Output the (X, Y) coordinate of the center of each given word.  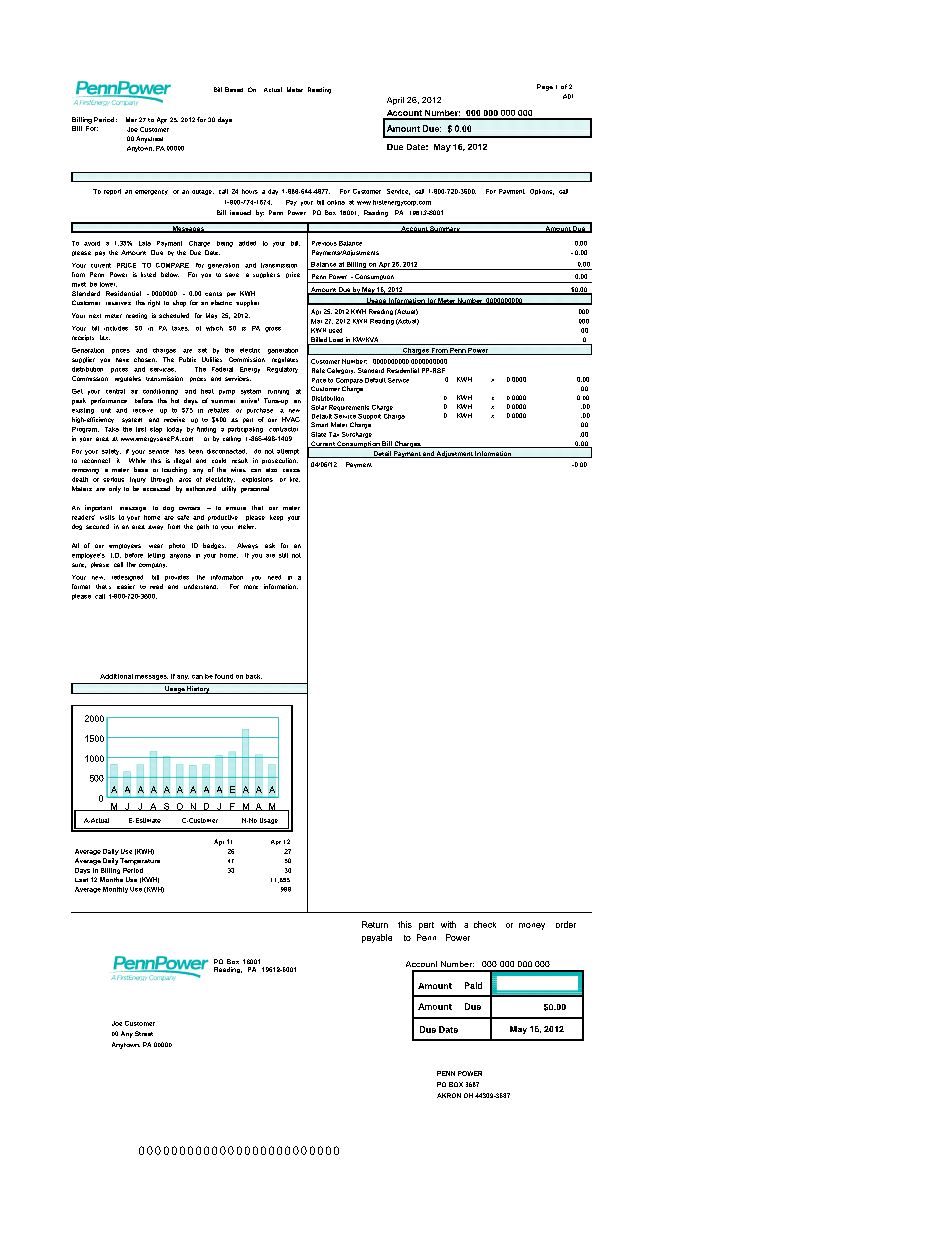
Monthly (115, 890)
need (274, 577)
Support (369, 417)
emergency (151, 192)
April (395, 101)
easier (126, 586)
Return (375, 924)
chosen (145, 359)
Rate (318, 370)
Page (545, 87)
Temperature (140, 861)
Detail (382, 454)
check (485, 924)
